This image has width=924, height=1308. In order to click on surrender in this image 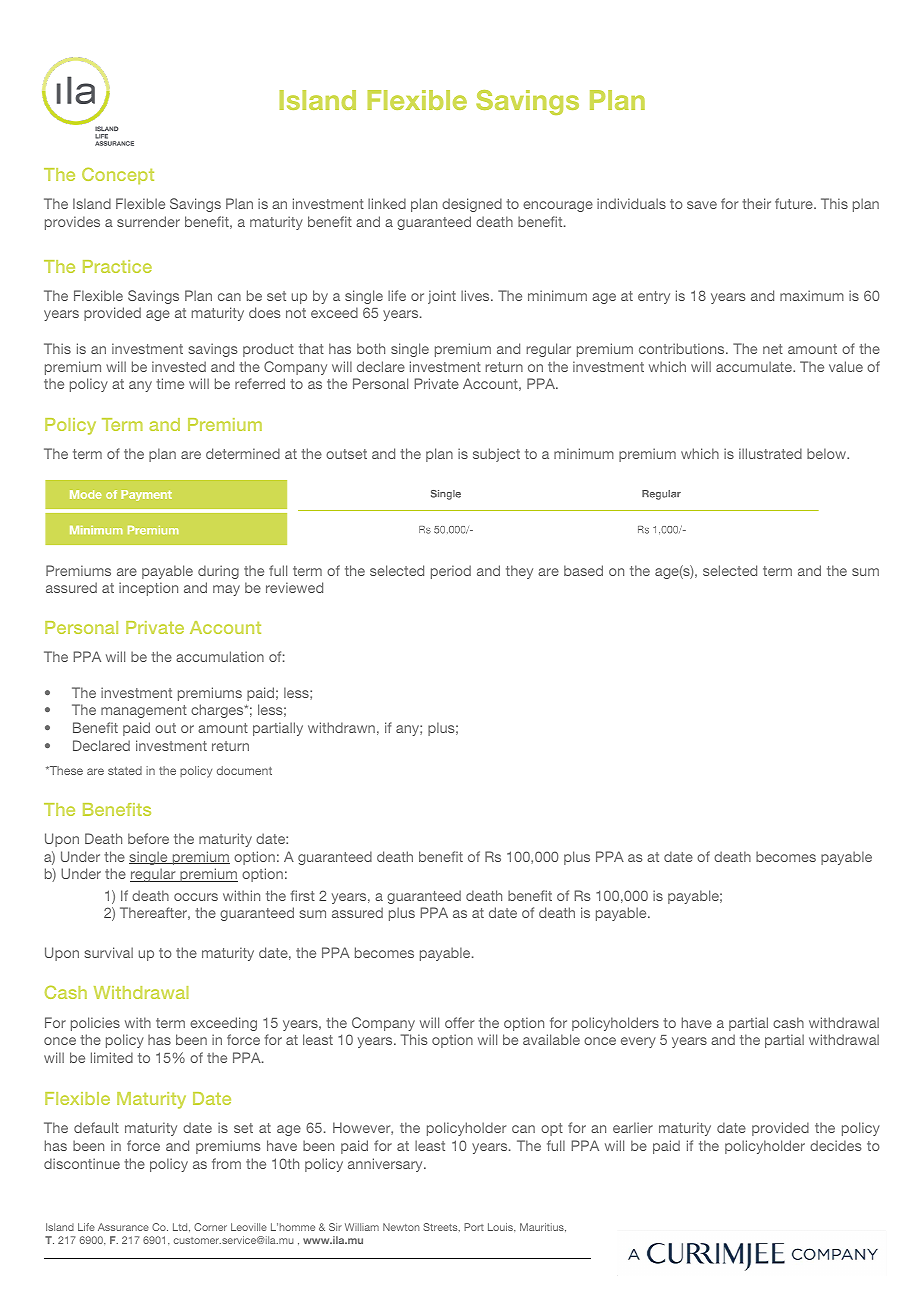, I will do `click(148, 221)`.
